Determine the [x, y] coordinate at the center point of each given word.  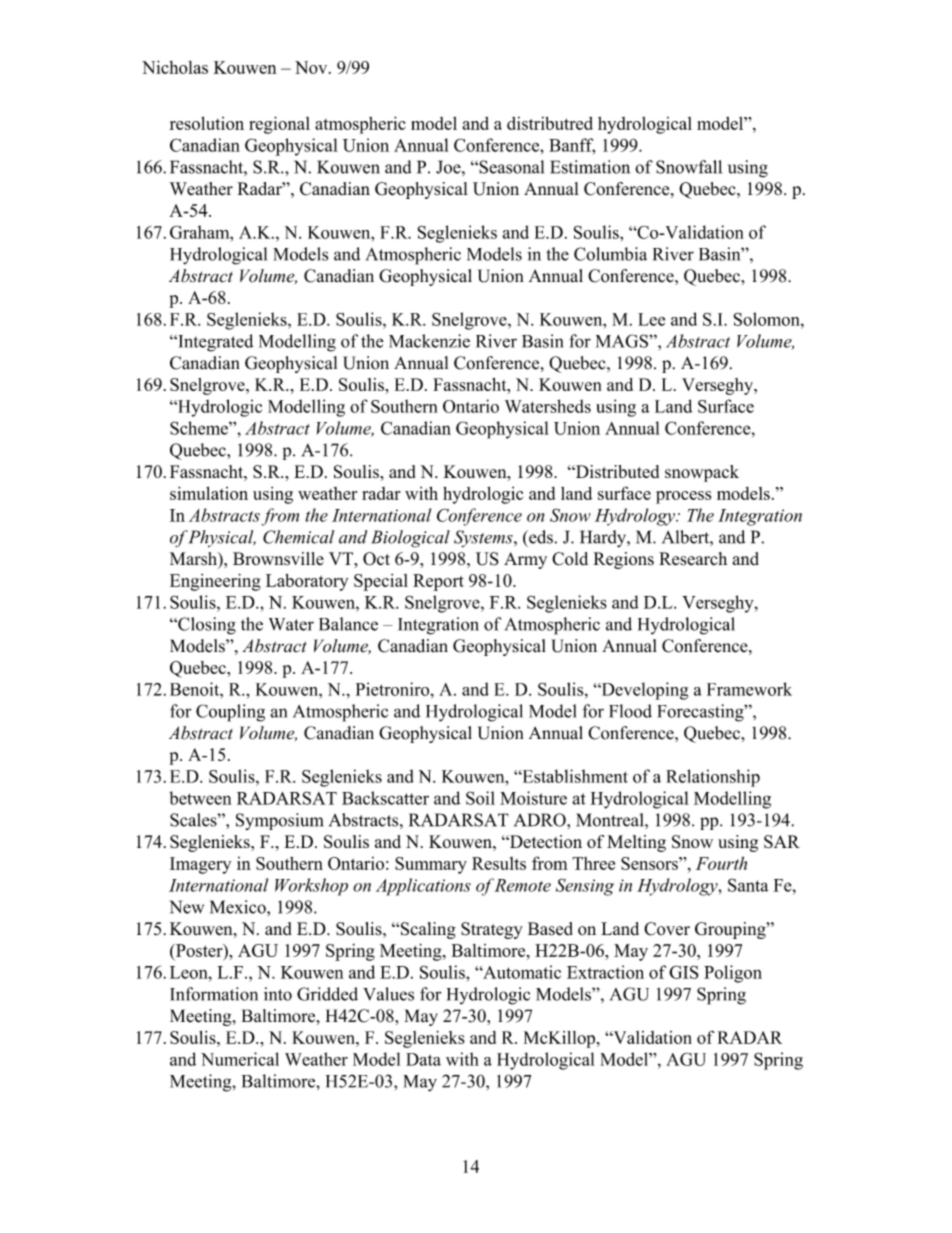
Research [693, 559]
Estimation [590, 167]
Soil [480, 798]
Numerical [240, 1059]
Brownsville [278, 559]
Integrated [214, 343]
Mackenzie [429, 341]
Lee [651, 319]
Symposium [279, 821]
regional [279, 125]
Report [438, 582]
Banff [572, 146]
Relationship [713, 778]
